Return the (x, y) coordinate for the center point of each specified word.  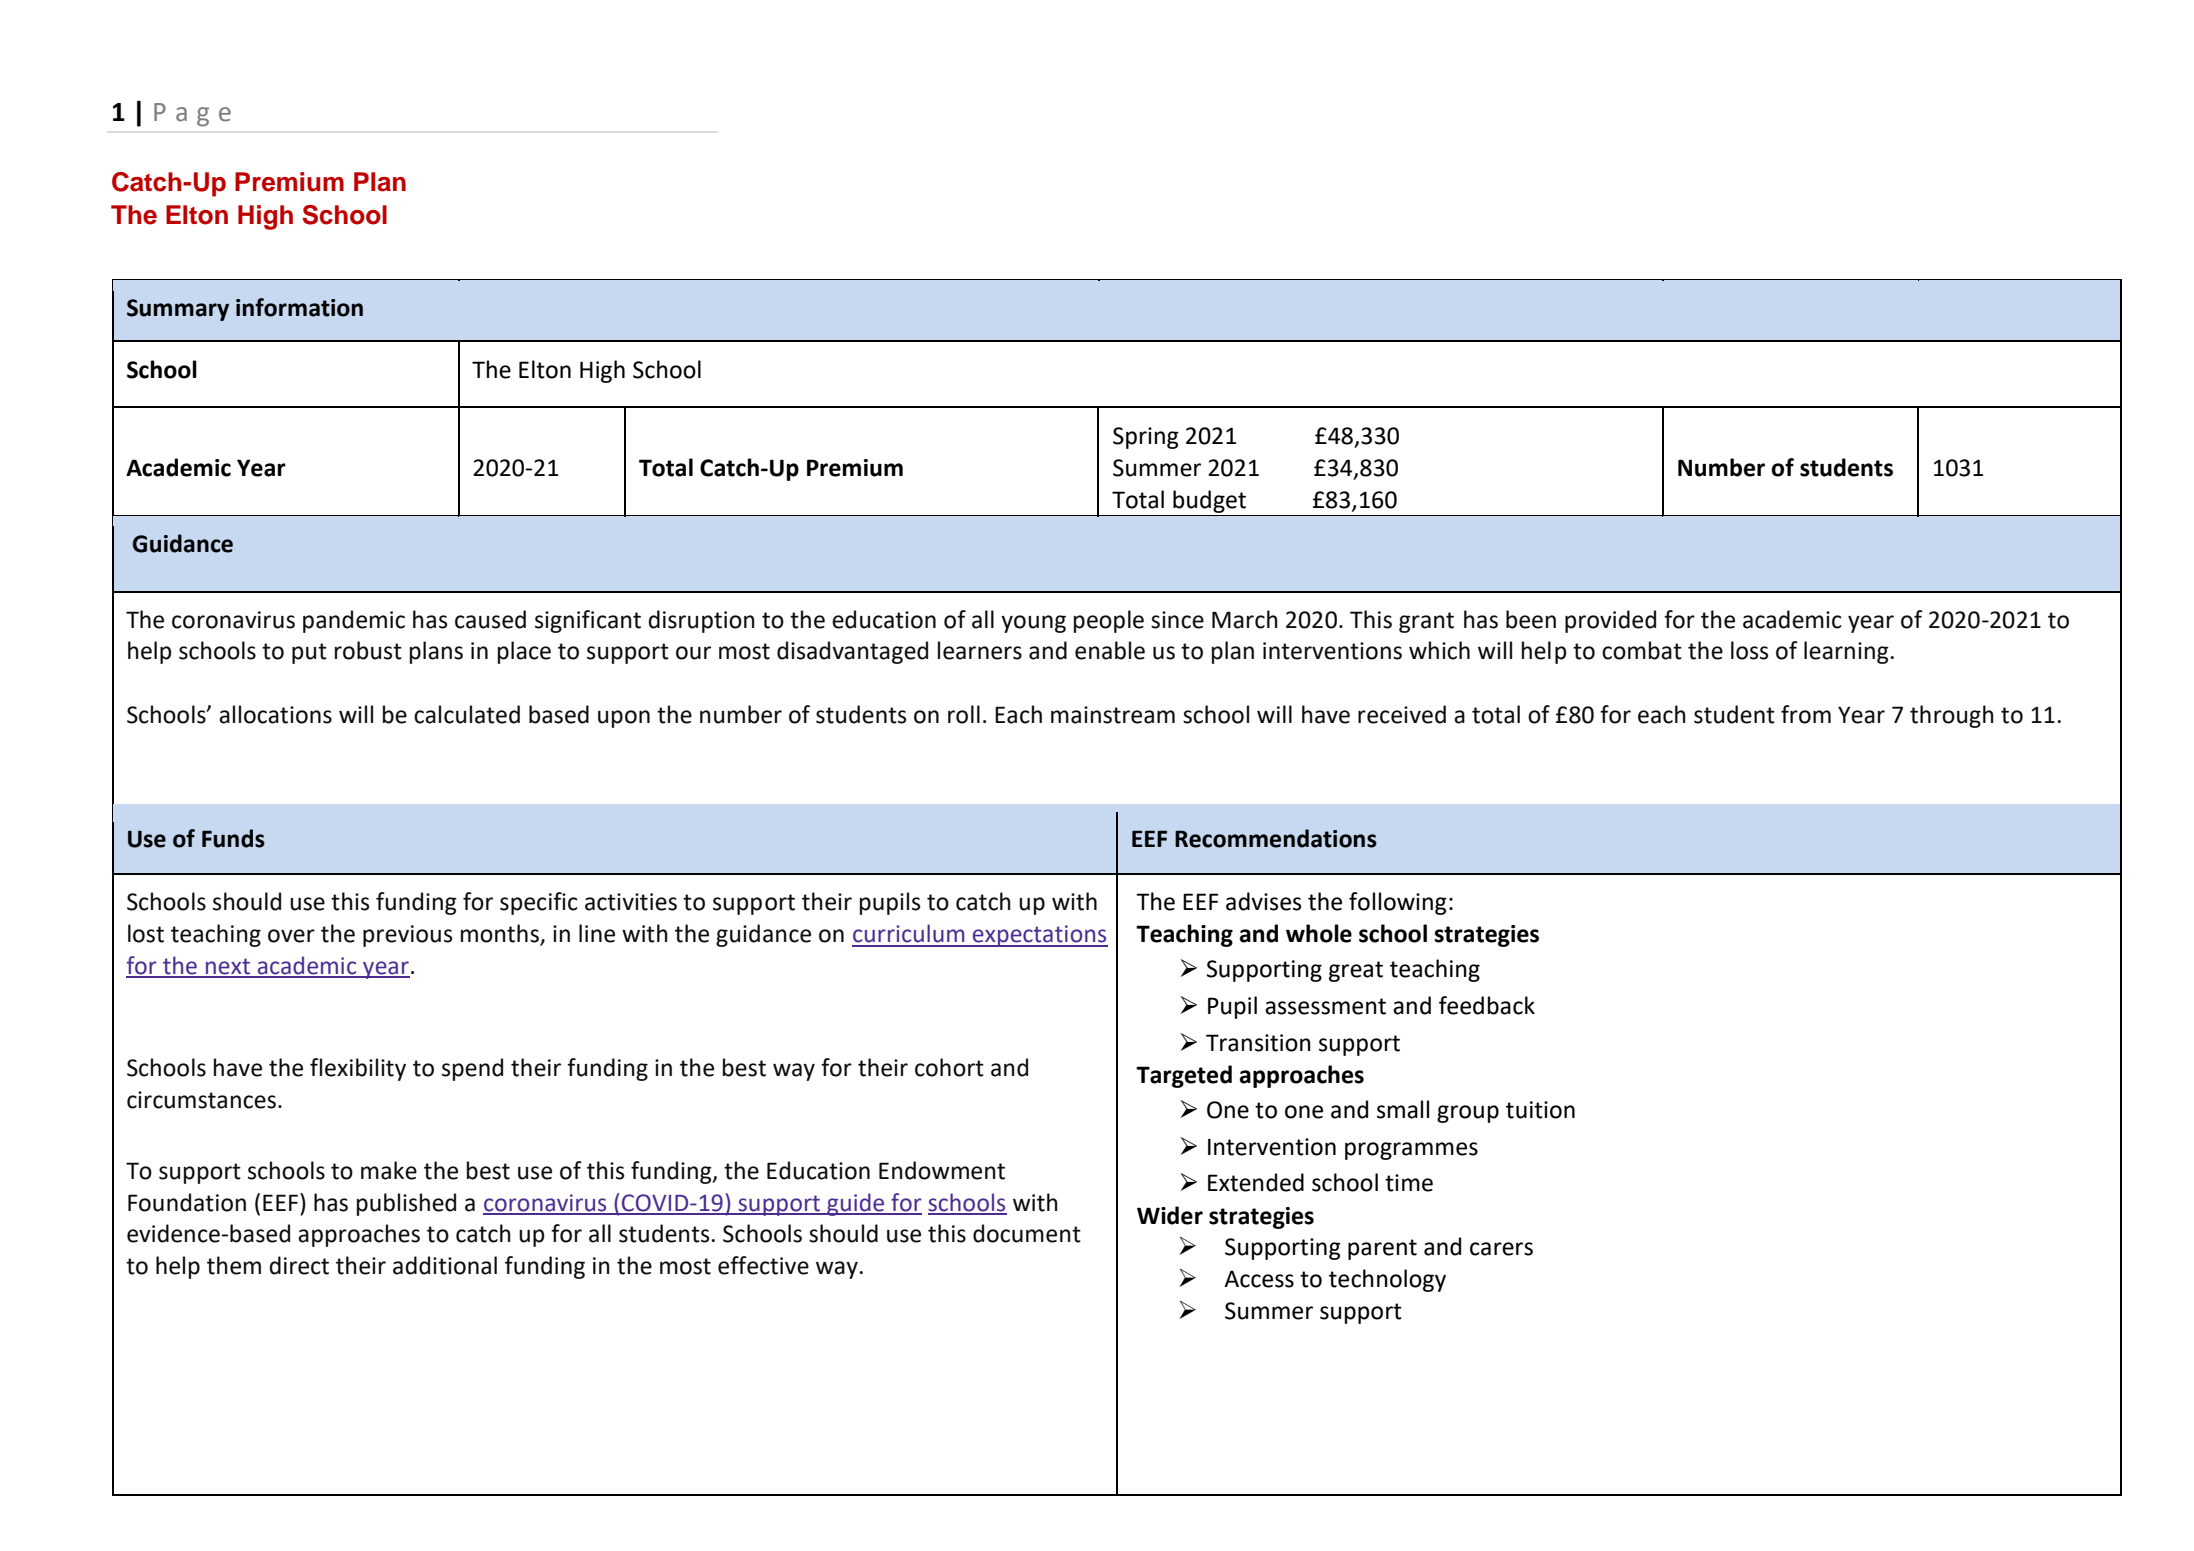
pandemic (354, 621)
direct (299, 1265)
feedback (1487, 1005)
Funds (233, 838)
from (1806, 714)
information (299, 307)
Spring (1146, 438)
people (1109, 621)
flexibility (358, 1069)
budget (1209, 501)
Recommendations (1276, 838)
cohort (949, 1067)
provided (1610, 621)
